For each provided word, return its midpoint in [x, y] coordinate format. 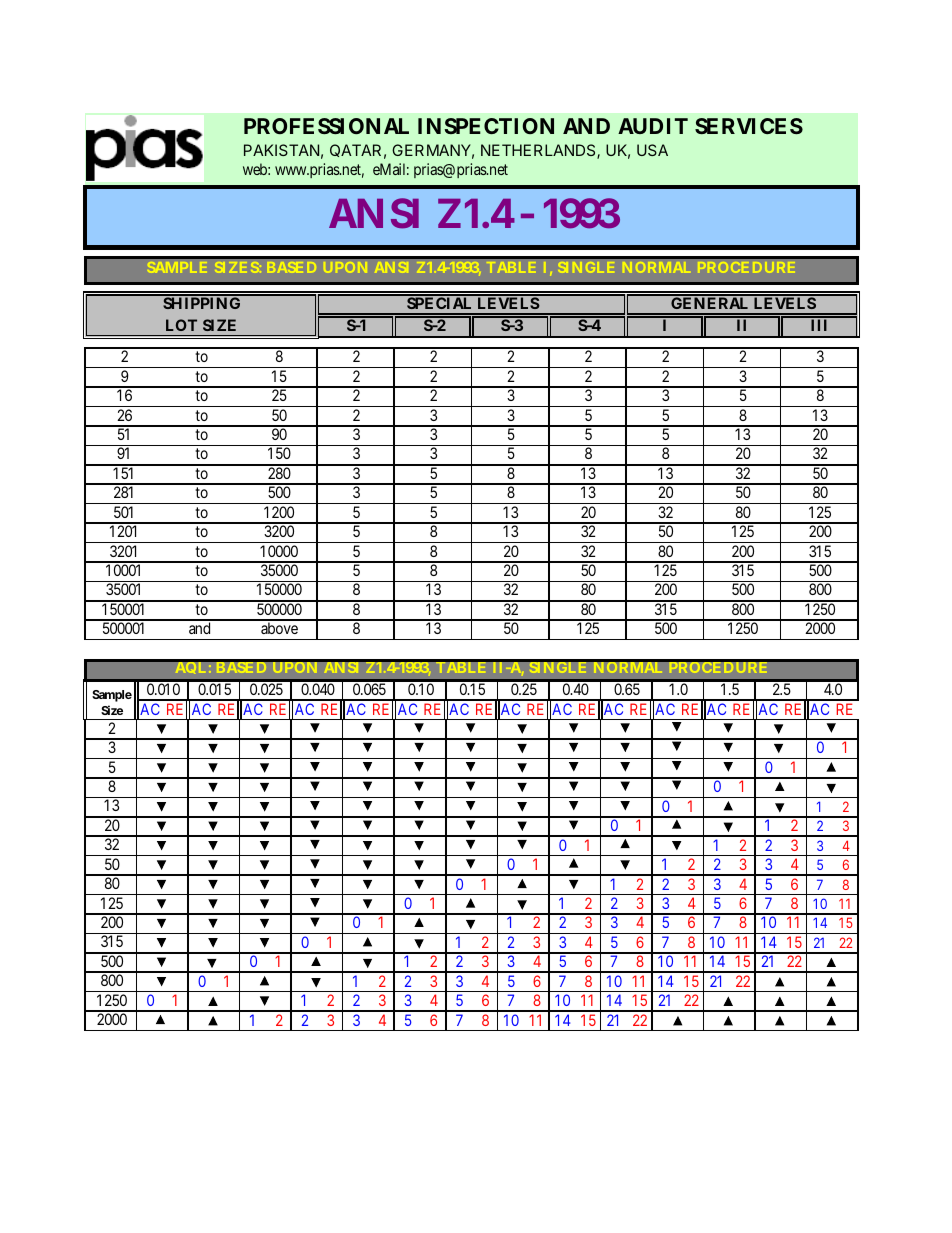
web [256, 169]
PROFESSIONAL [326, 126]
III [820, 324]
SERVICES [749, 126]
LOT [181, 325]
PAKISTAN [281, 150]
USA [652, 150]
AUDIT [653, 126]
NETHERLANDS [539, 151]
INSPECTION [486, 126]
